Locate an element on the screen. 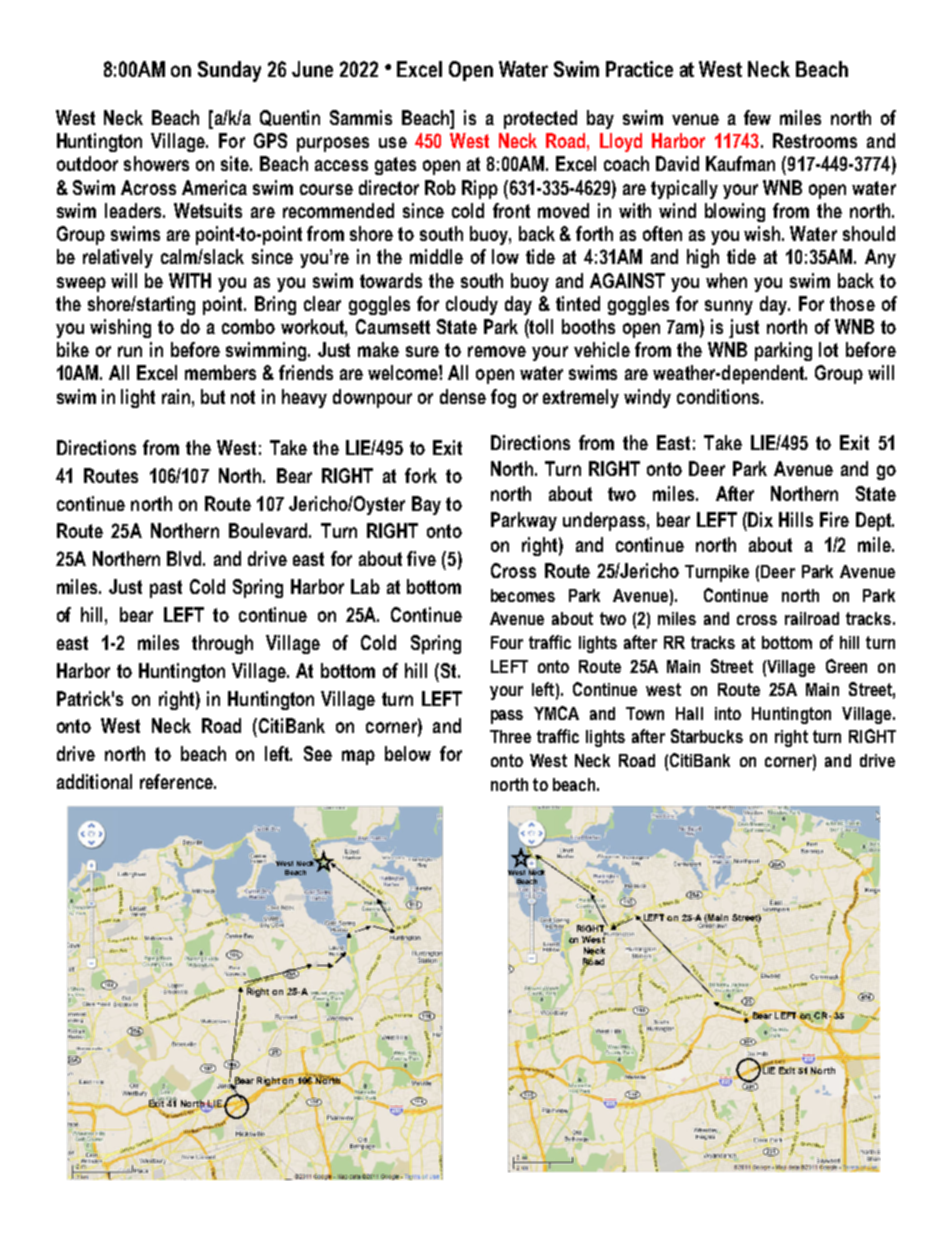 The image size is (952, 1233). reference is located at coordinates (178, 781).
